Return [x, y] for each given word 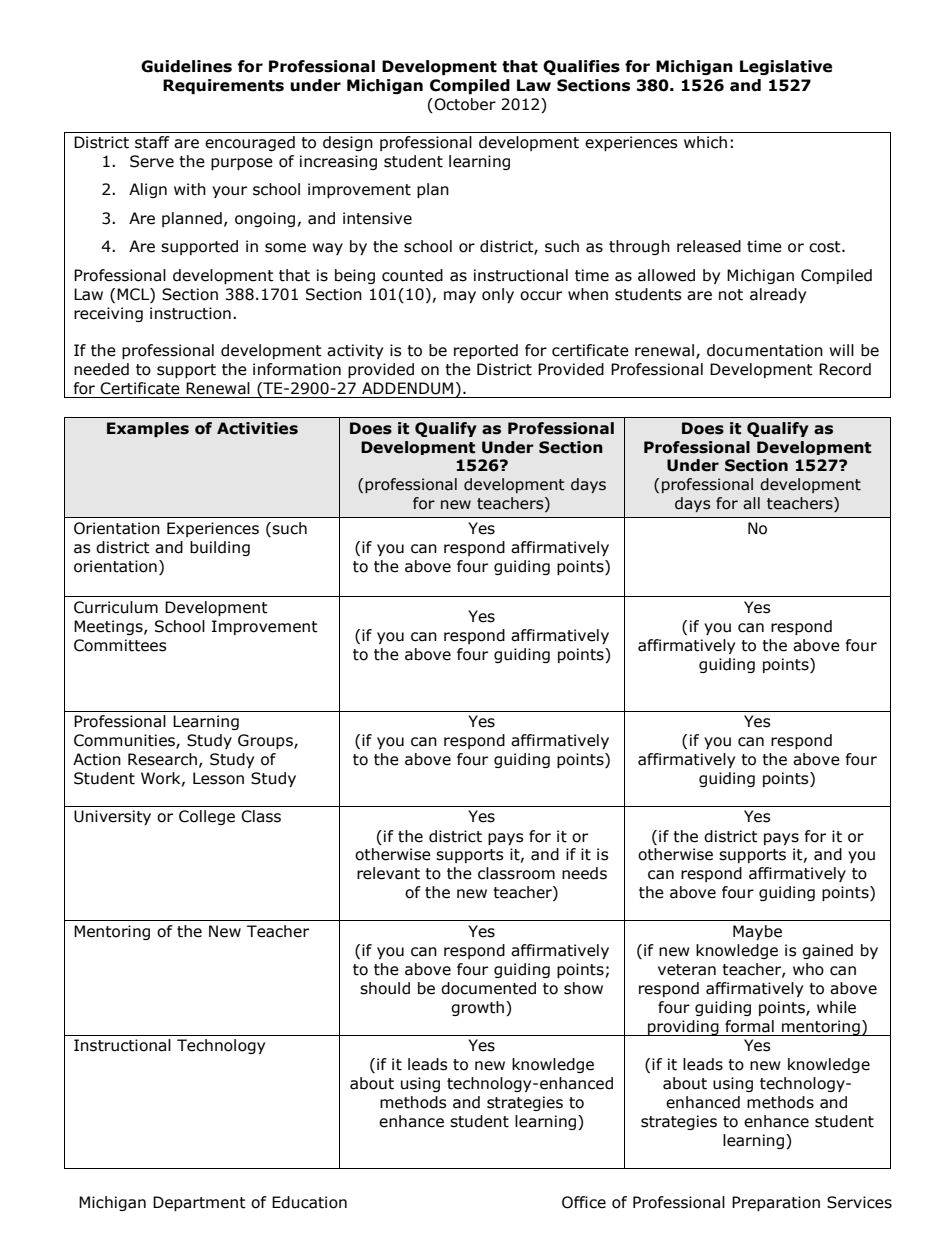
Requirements [223, 86]
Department [199, 1203]
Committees [120, 645]
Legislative [786, 67]
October [464, 104]
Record [845, 369]
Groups [266, 741]
